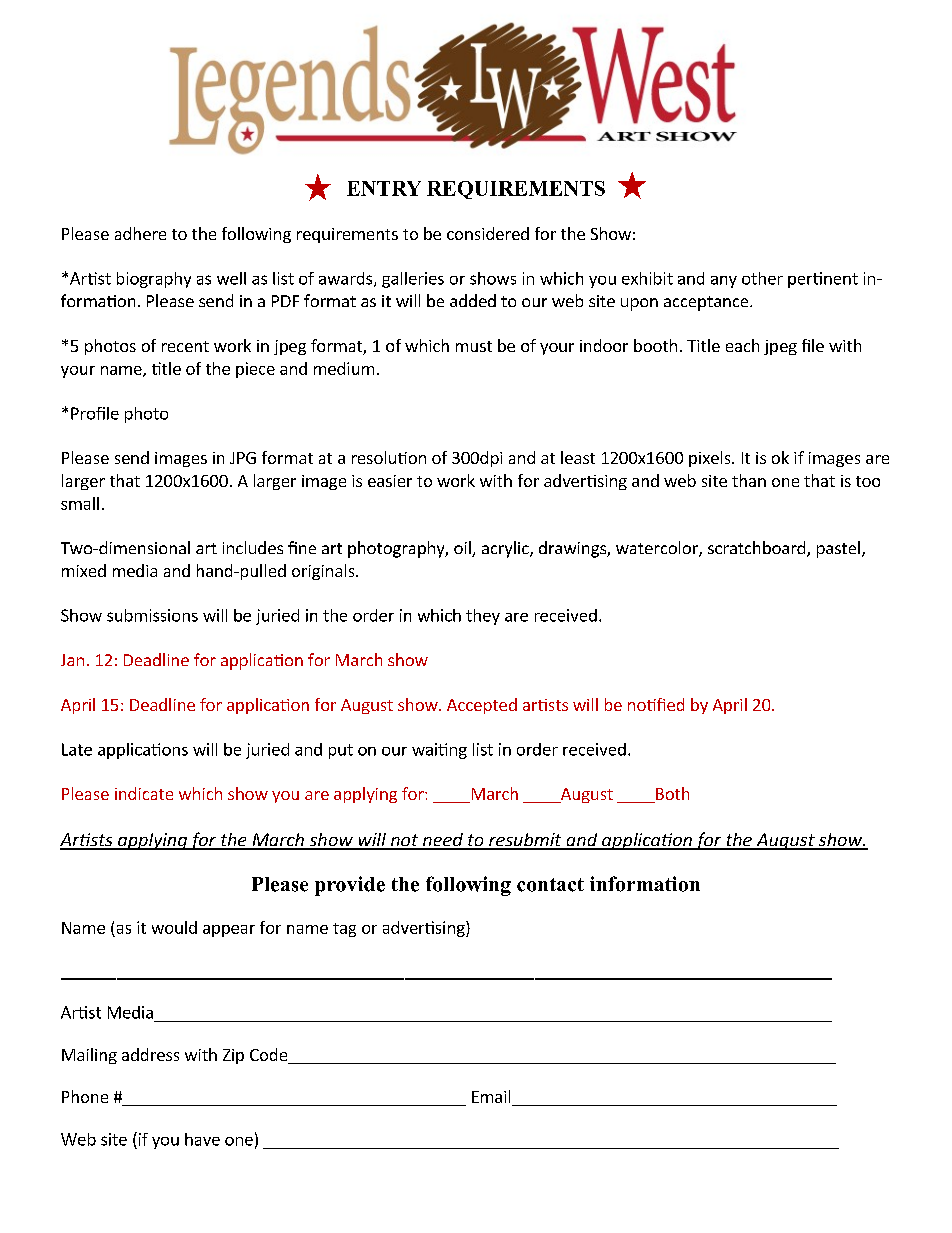  Describe the element at coordinates (525, 841) in the screenshot. I see `resubmit` at that location.
